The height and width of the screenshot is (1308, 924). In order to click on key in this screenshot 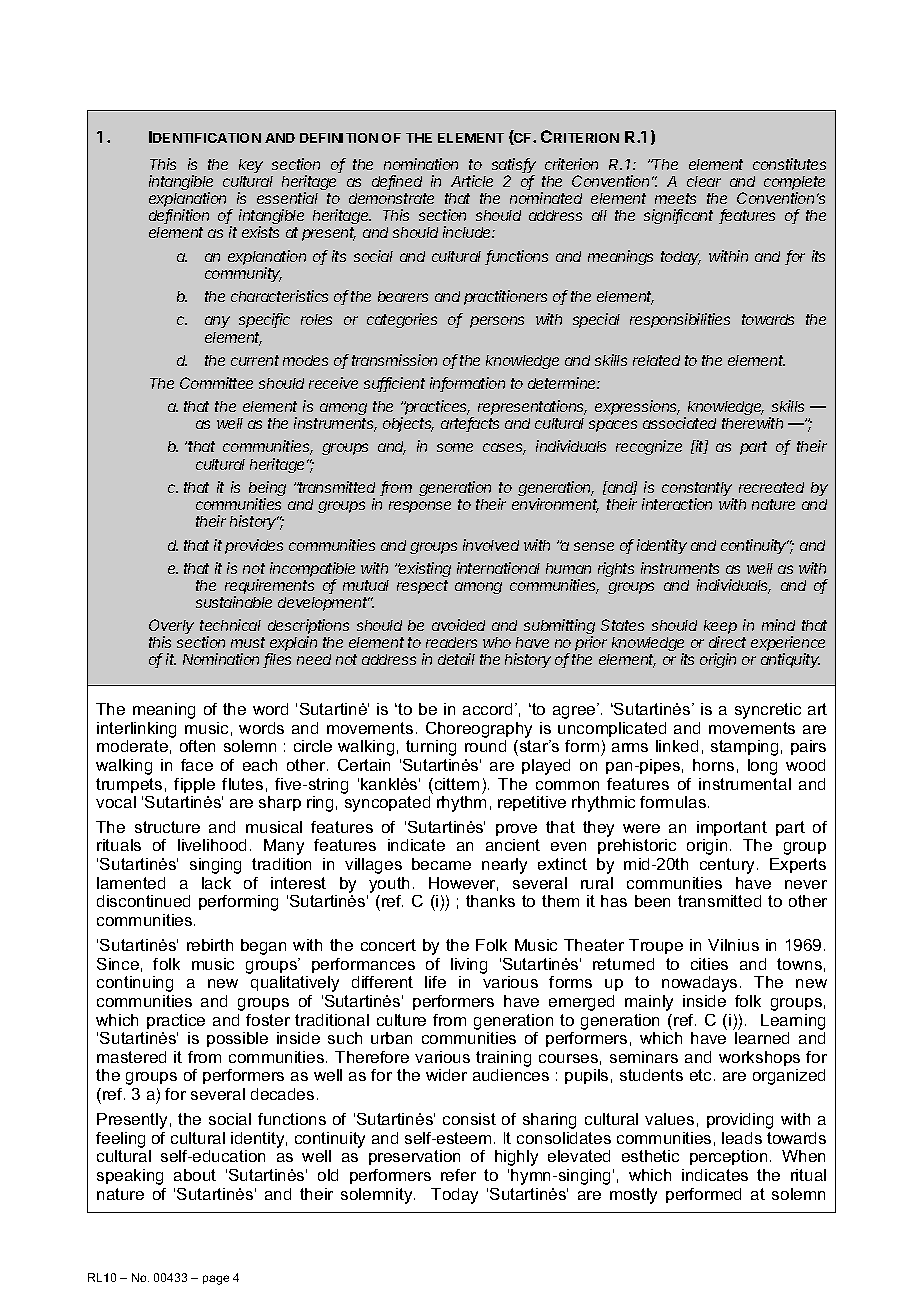, I will do `click(251, 166)`.
